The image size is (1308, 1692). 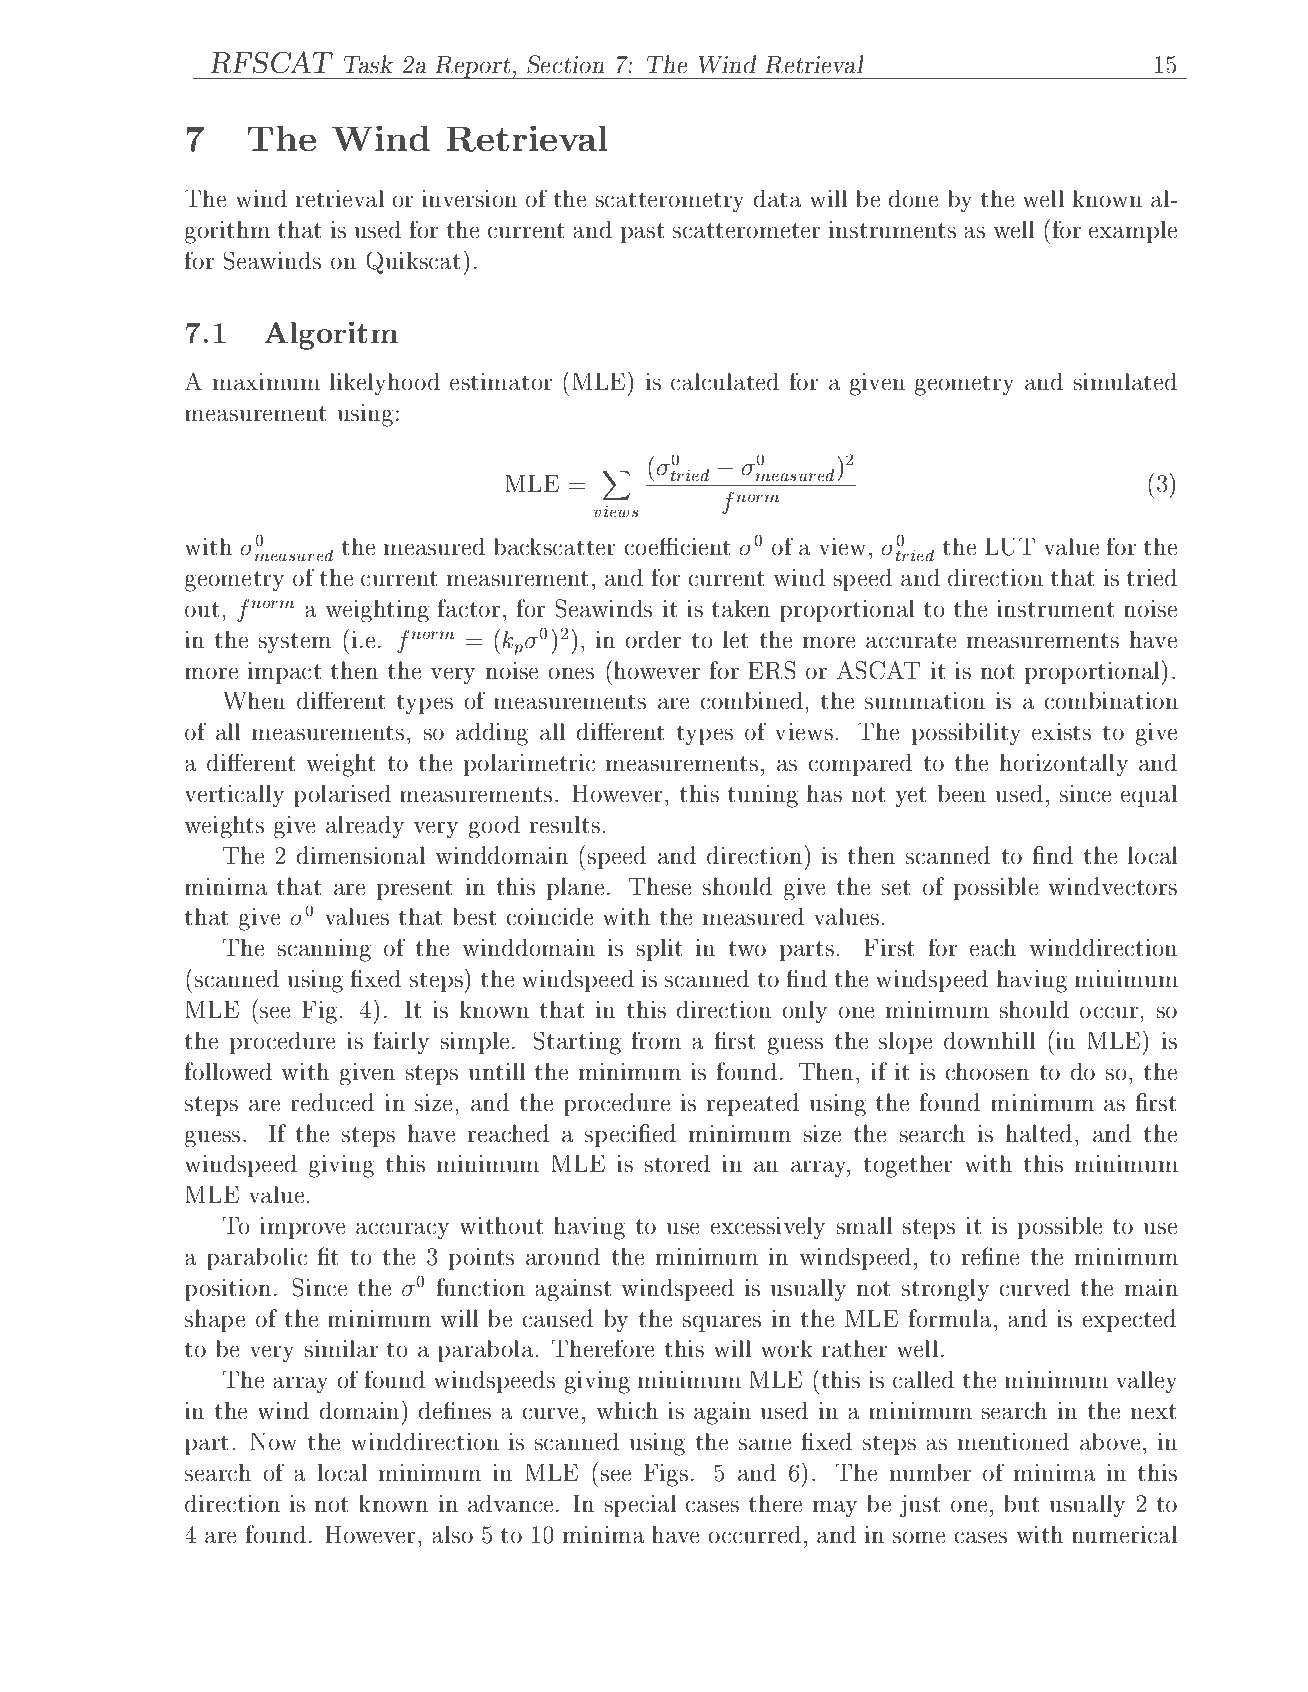 What do you see at coordinates (342, 796) in the page?
I see `polarised` at bounding box center [342, 796].
